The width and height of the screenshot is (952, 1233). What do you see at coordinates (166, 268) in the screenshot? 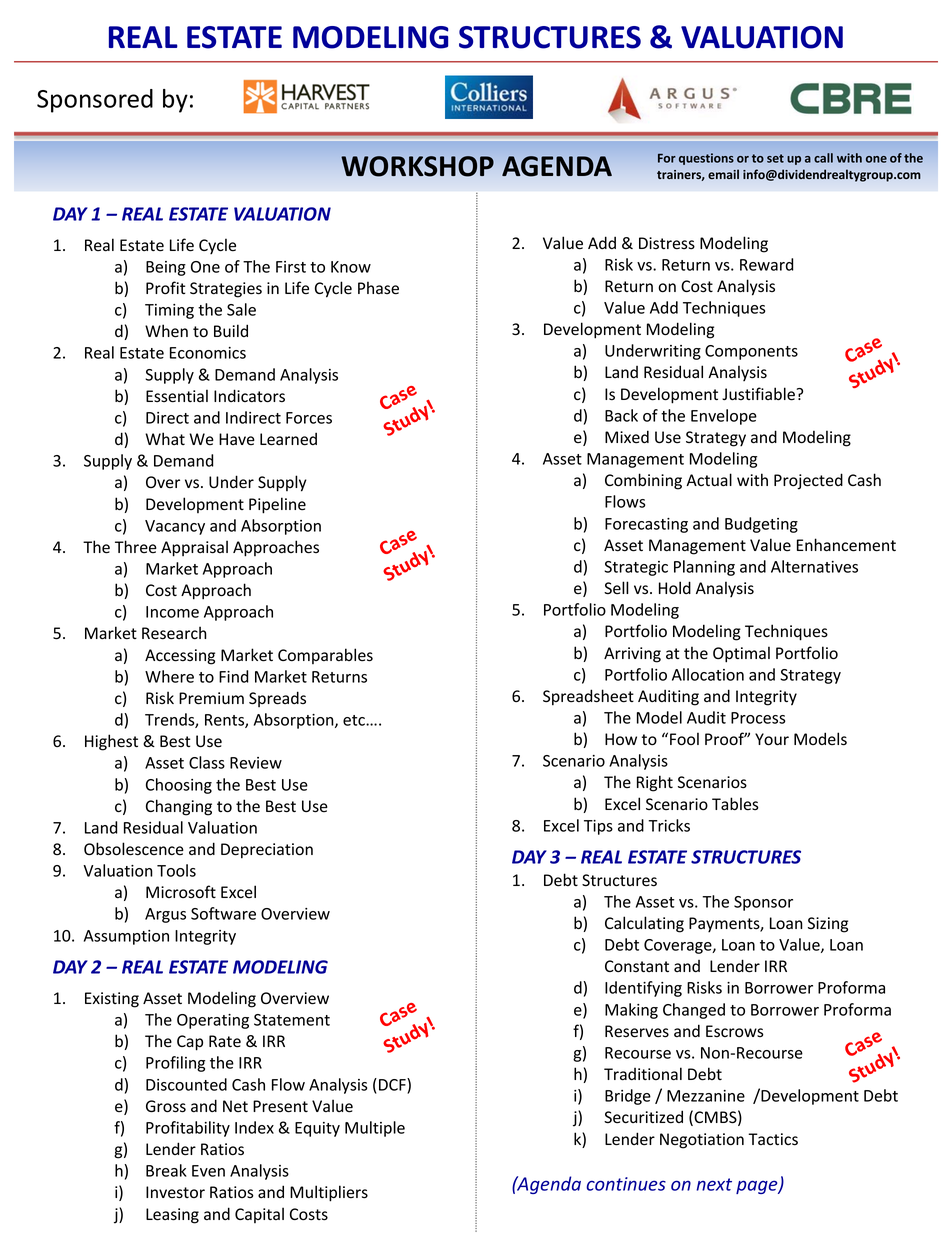
I see `Being` at bounding box center [166, 268].
